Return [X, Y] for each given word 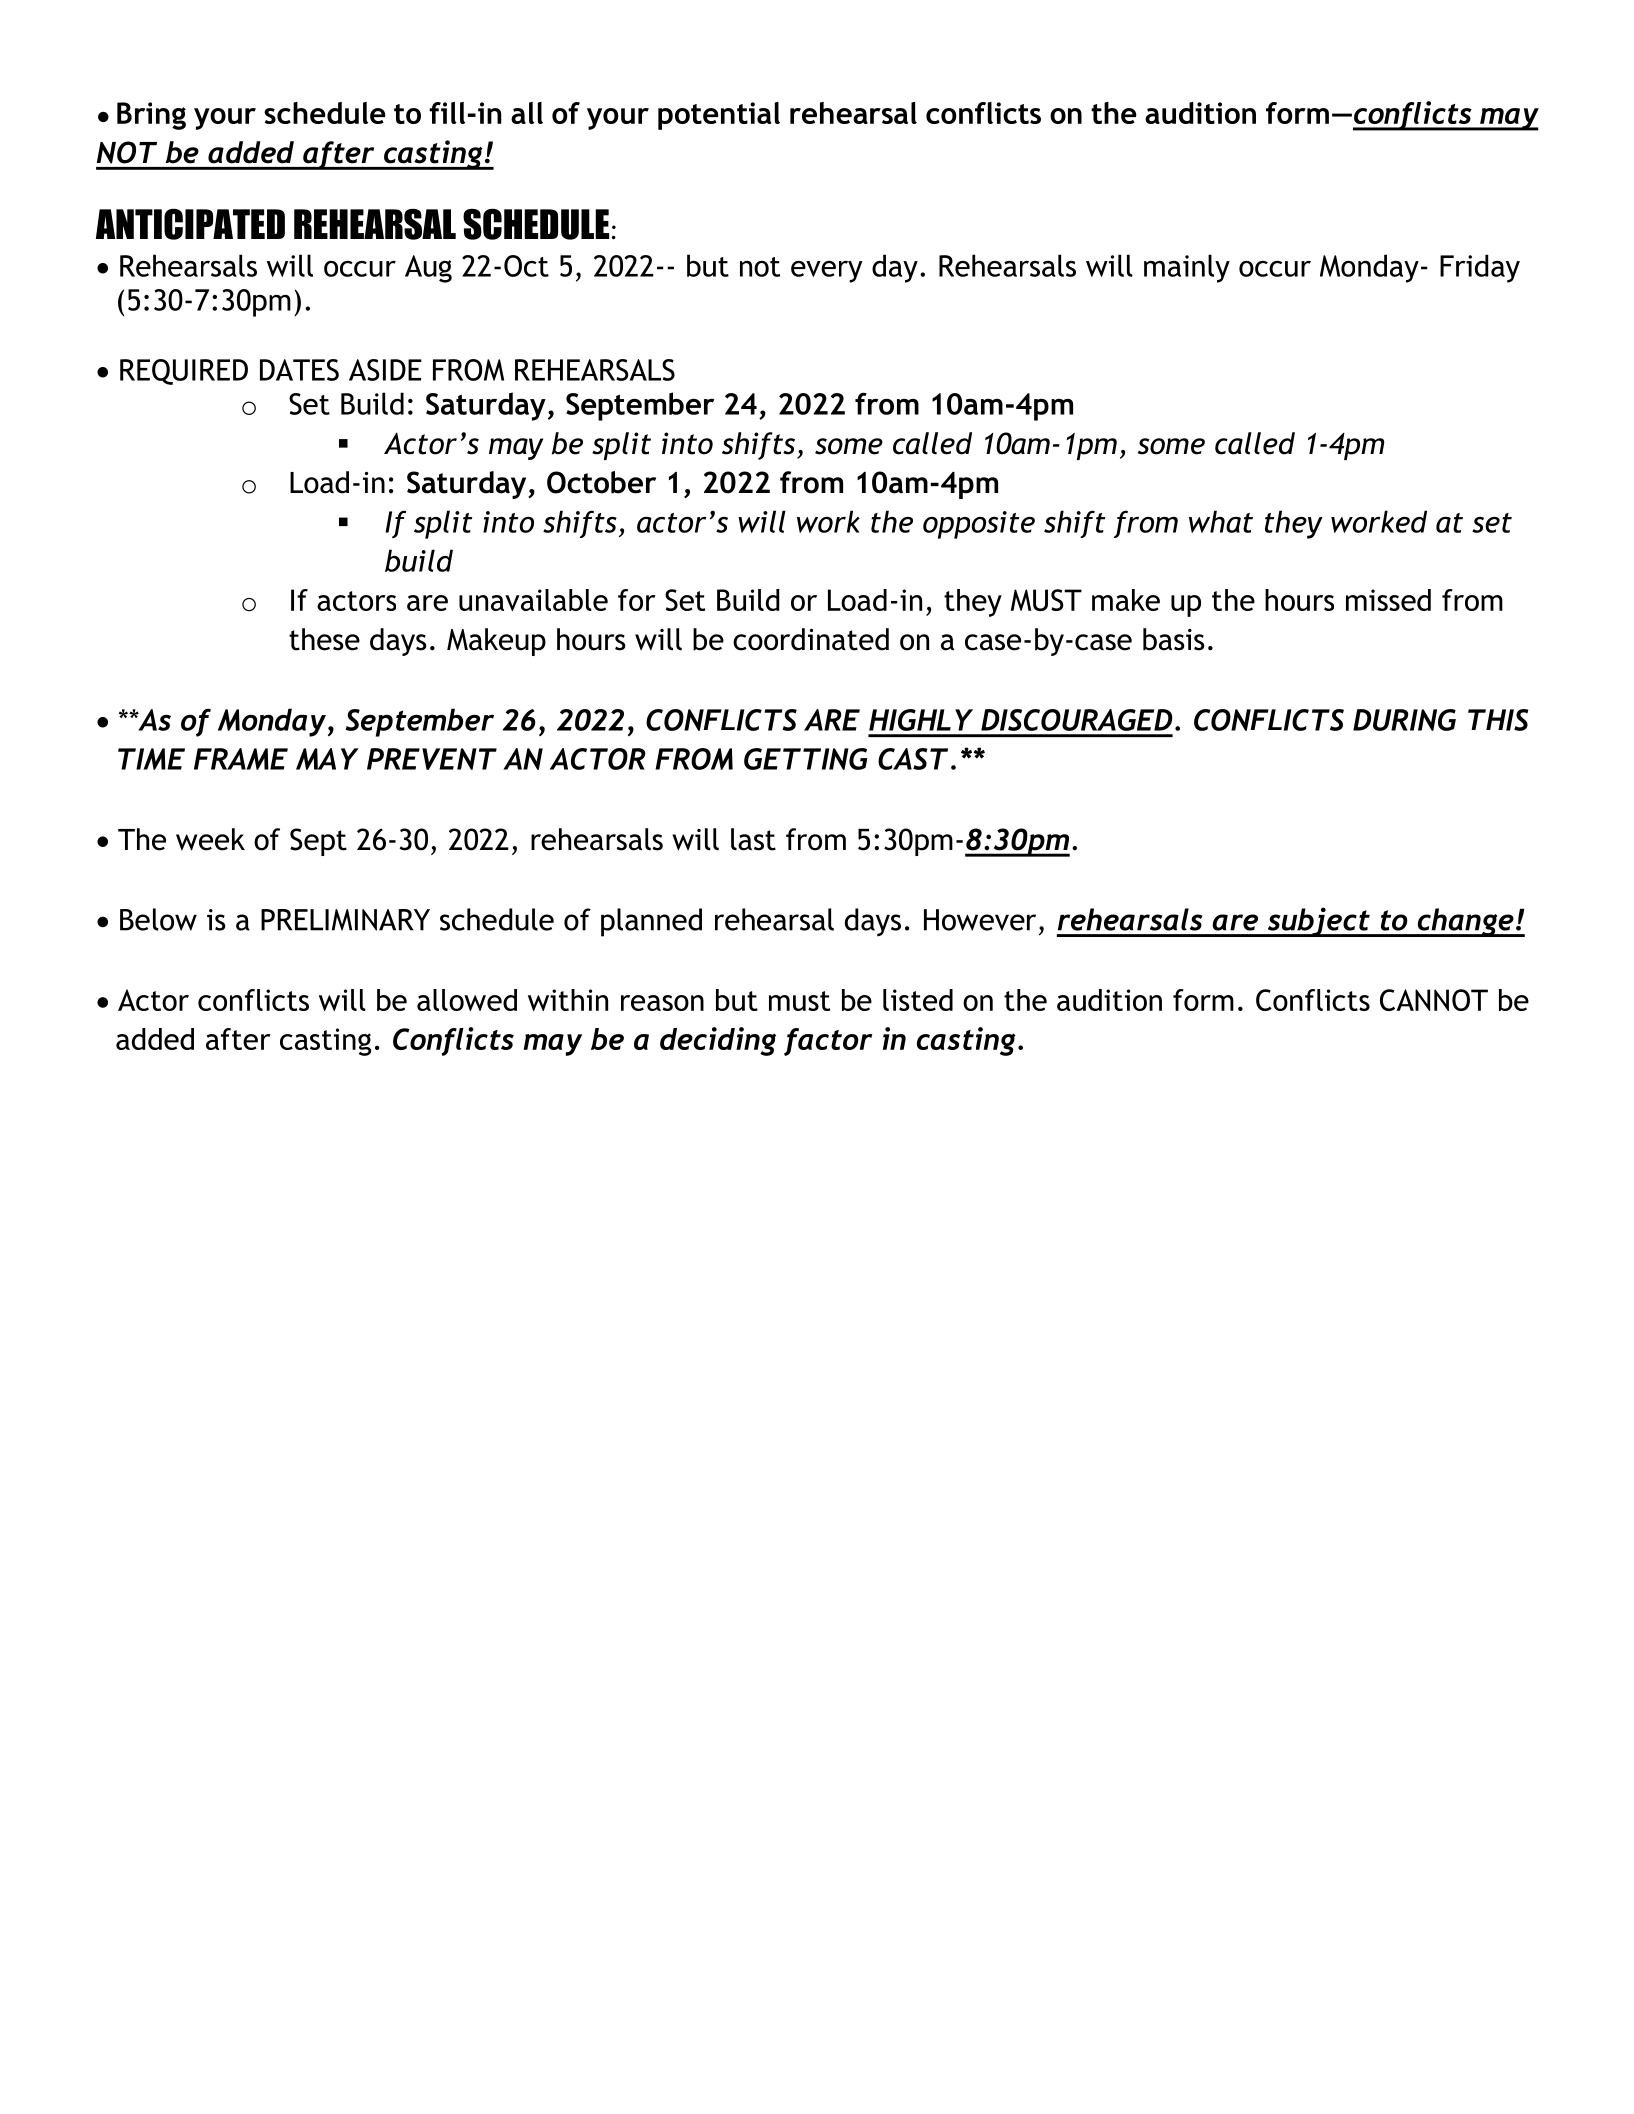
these [324, 639]
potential [719, 116]
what [1221, 521]
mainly [1187, 268]
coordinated [811, 639]
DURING [1404, 720]
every [826, 272]
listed [918, 1000]
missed [1388, 600]
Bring [151, 116]
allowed [467, 1000]
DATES [299, 370]
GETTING [806, 759]
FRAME [241, 759]
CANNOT [1434, 1000]
